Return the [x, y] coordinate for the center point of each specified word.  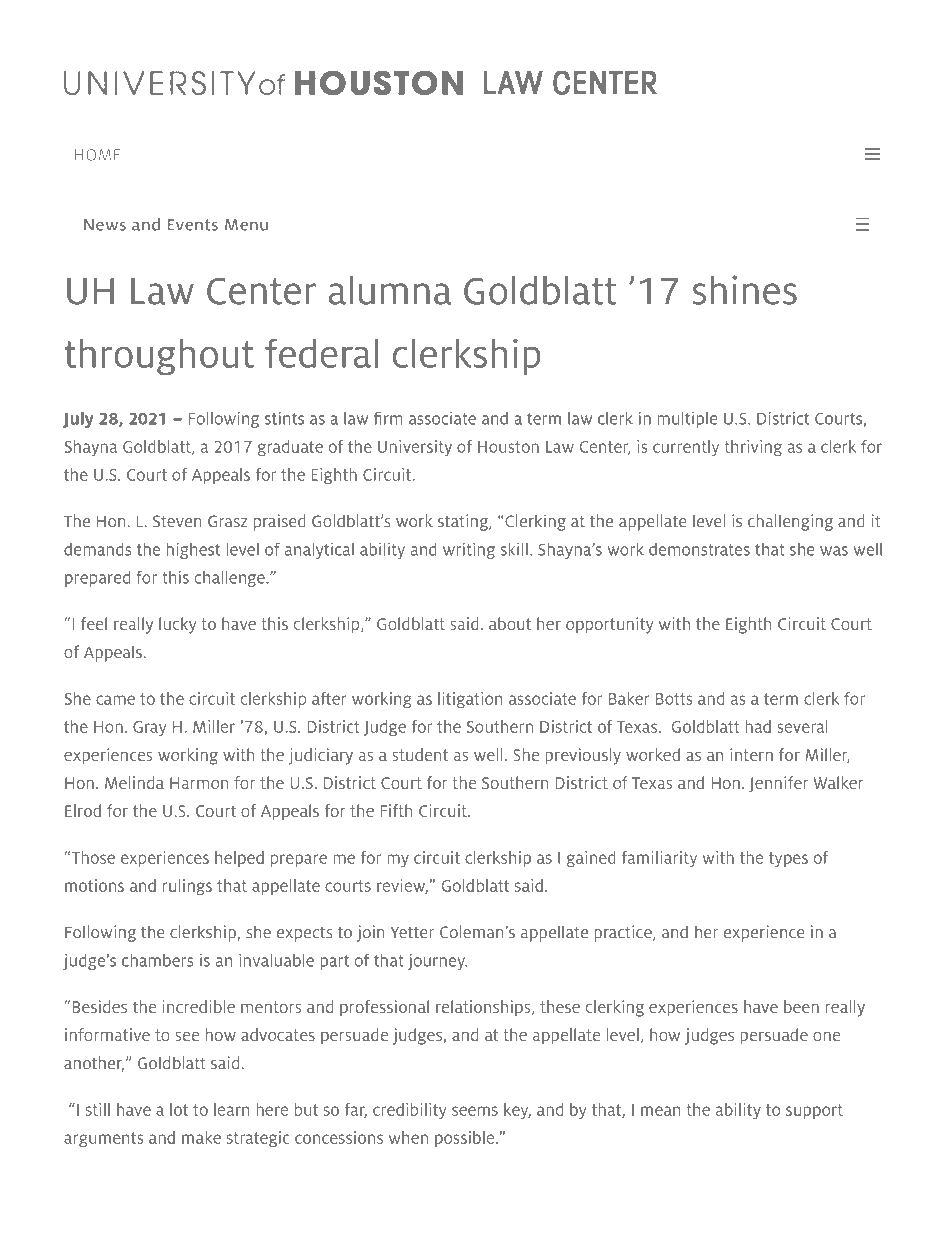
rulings [187, 887]
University [415, 448]
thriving [753, 448]
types [788, 859]
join [371, 933]
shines [745, 290]
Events [192, 225]
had [758, 726]
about [510, 623]
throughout [159, 357]
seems [475, 1111]
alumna [390, 290]
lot [179, 1109]
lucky [178, 625]
